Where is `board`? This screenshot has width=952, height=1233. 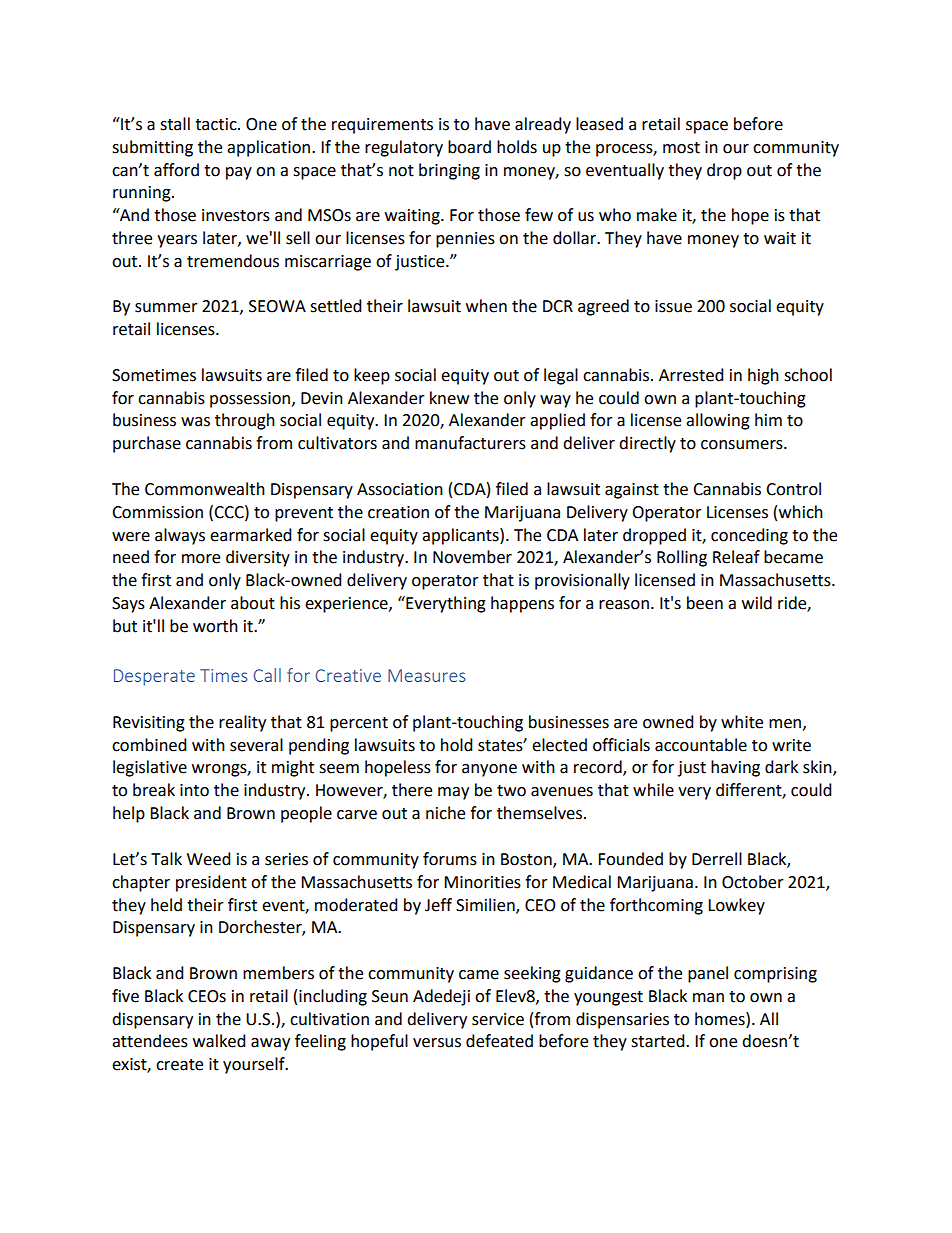
board is located at coordinates (469, 147).
